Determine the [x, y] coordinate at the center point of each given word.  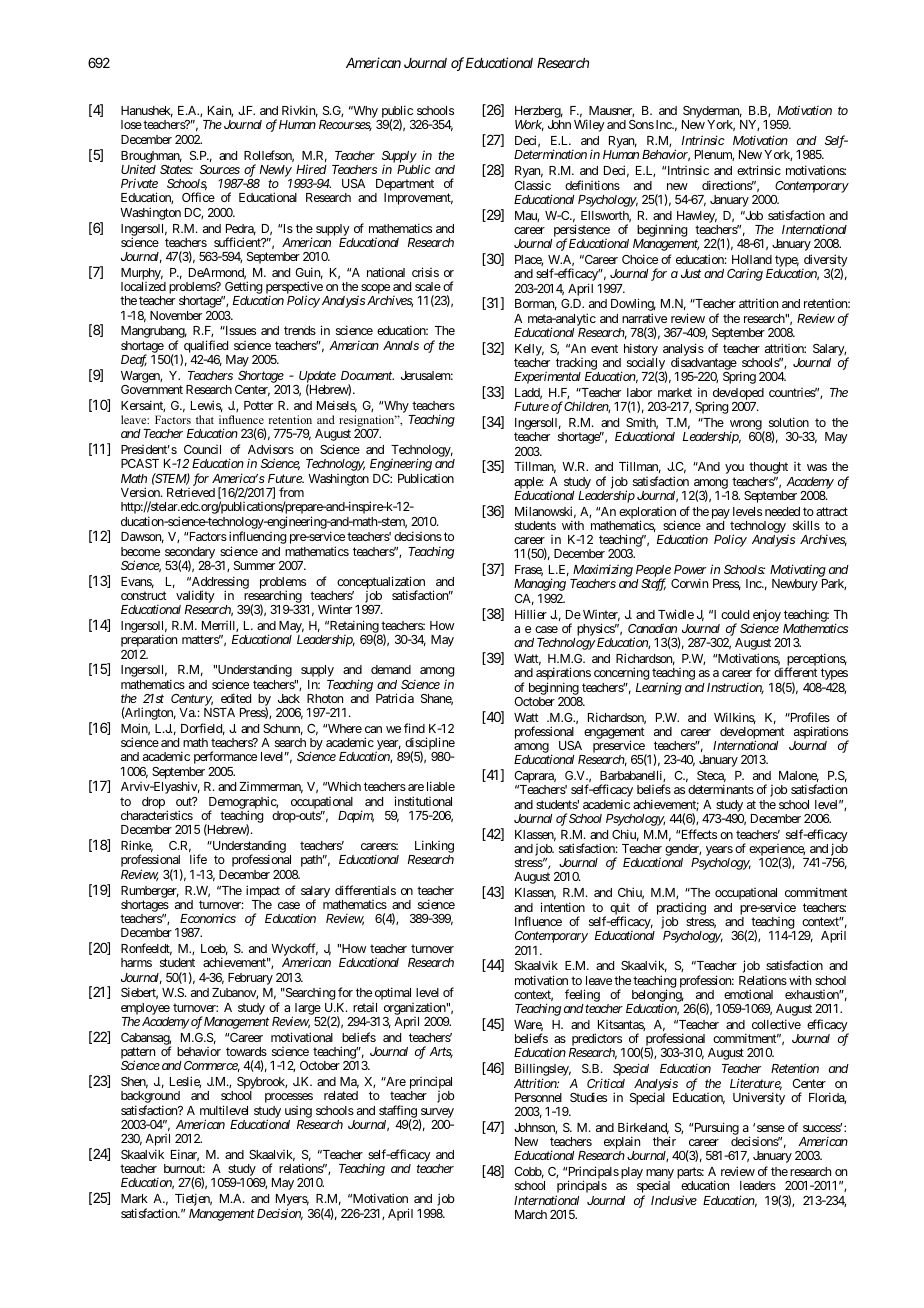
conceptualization [381, 583]
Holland [752, 259]
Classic [532, 185]
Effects [697, 834]
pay [721, 514]
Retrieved [191, 492]
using [298, 1112]
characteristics [157, 815]
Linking [433, 848]
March [531, 1214]
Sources [220, 169]
